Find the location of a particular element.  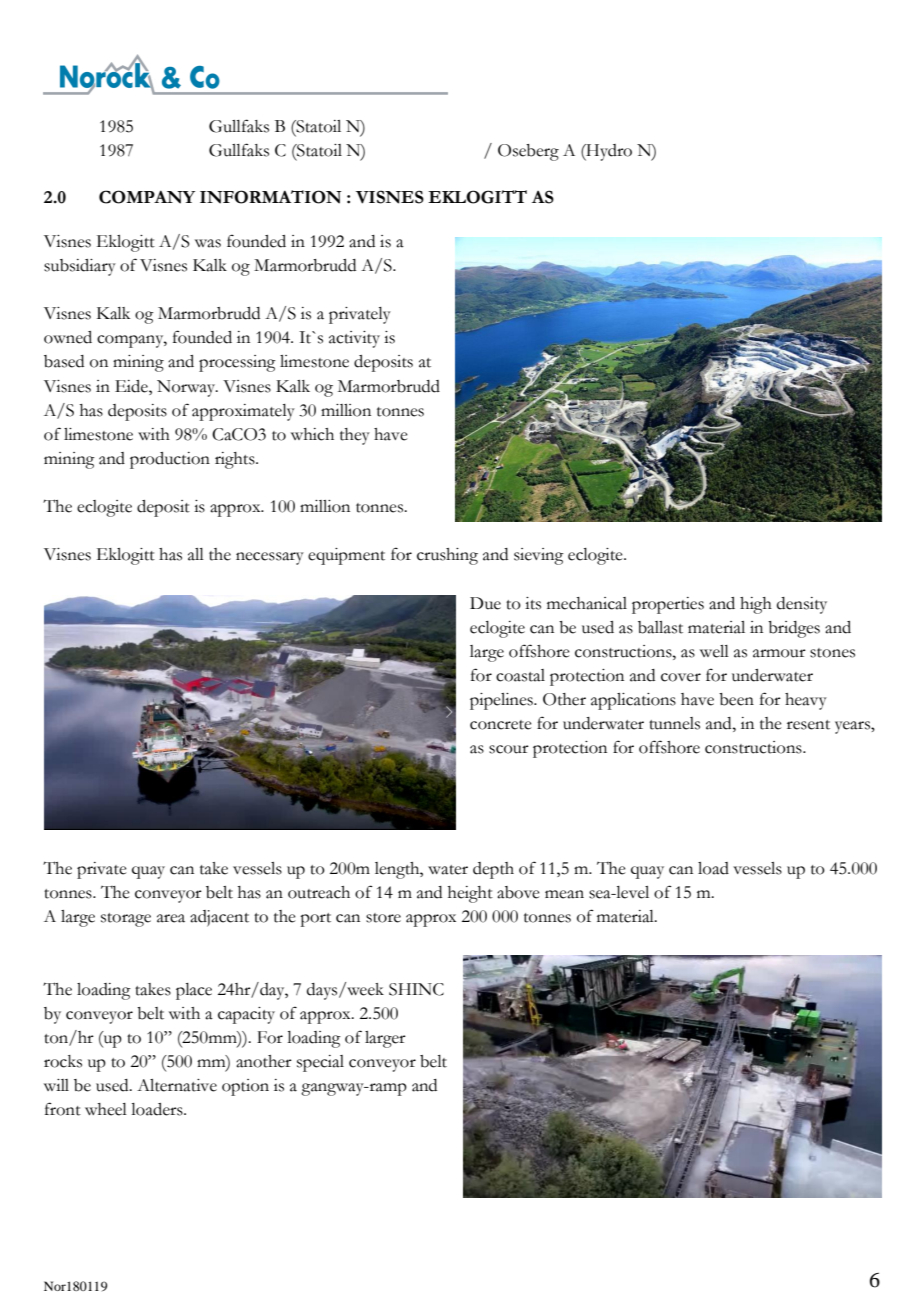

Eide is located at coordinates (132, 386).
